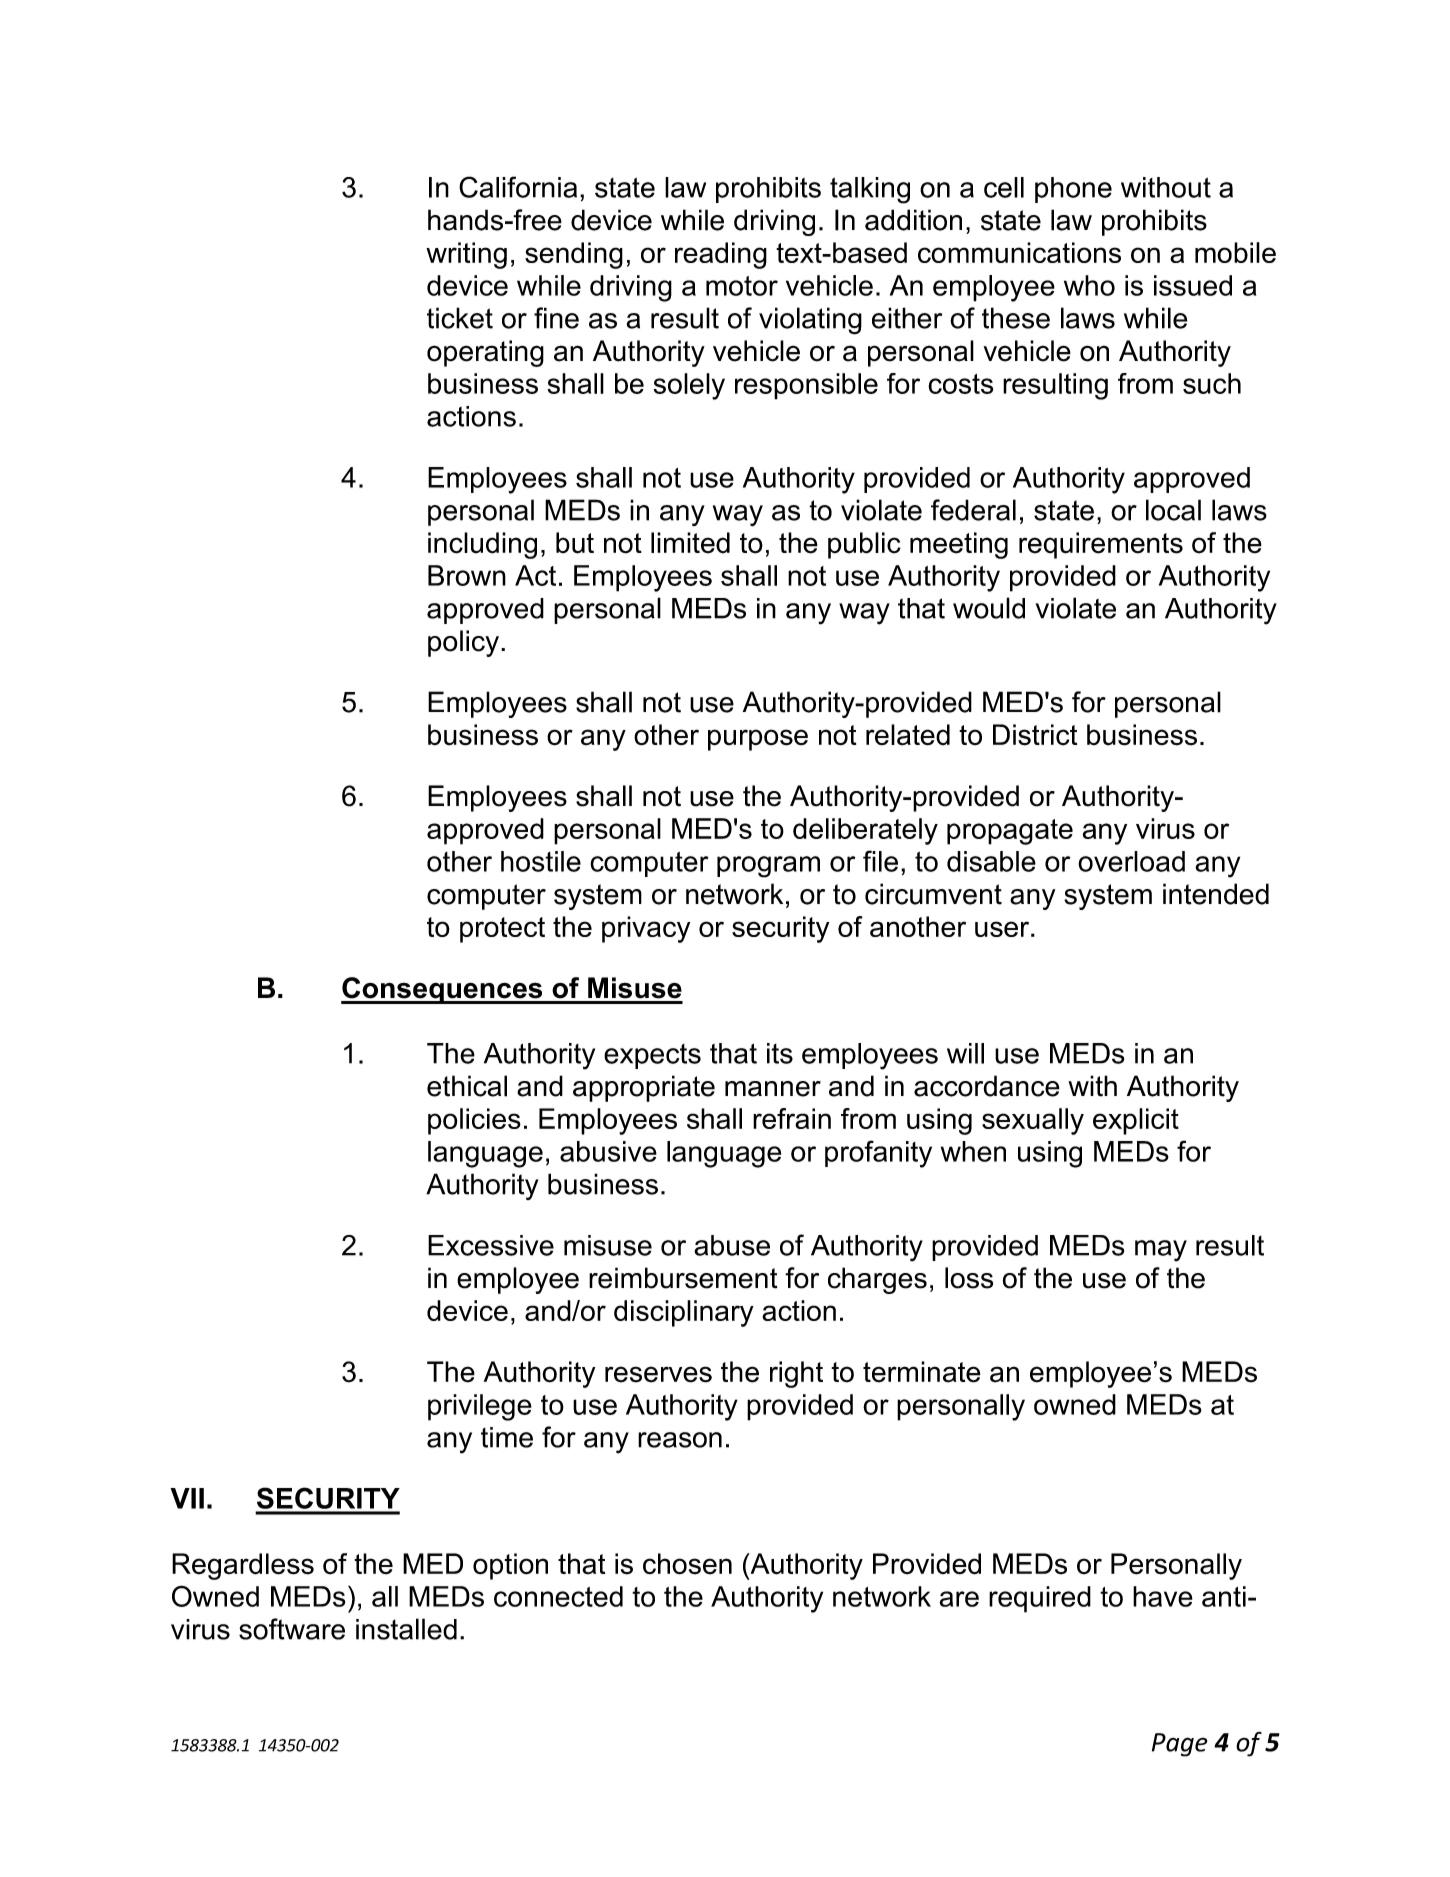 Image resolution: width=1450 pixels, height=1877 pixels. Describe the element at coordinates (491, 1245) in the image. I see `Excessive` at that location.
